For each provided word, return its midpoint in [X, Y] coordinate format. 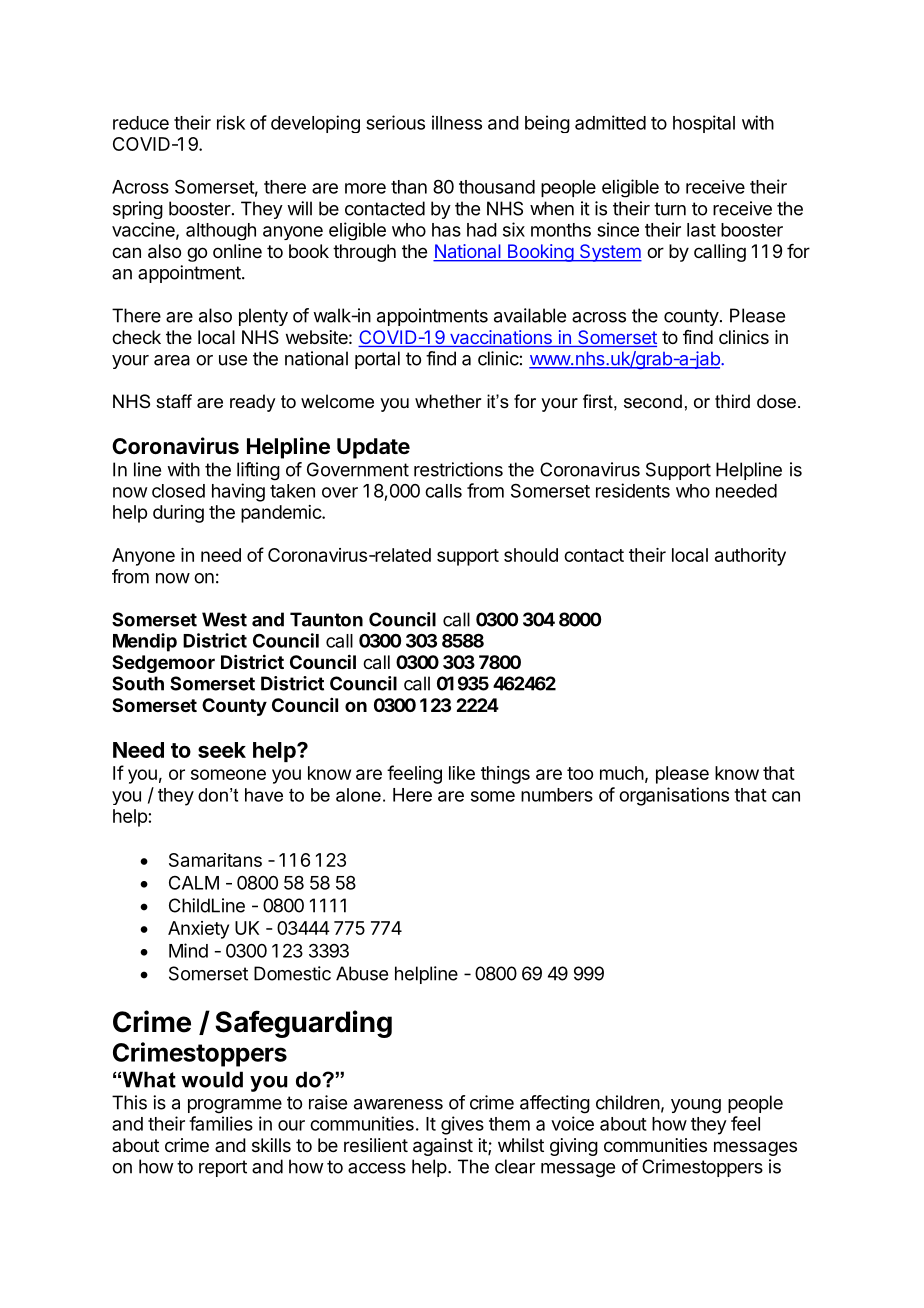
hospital [704, 124]
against [443, 1147]
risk [231, 122]
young [696, 1106]
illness [457, 122]
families [221, 1123]
